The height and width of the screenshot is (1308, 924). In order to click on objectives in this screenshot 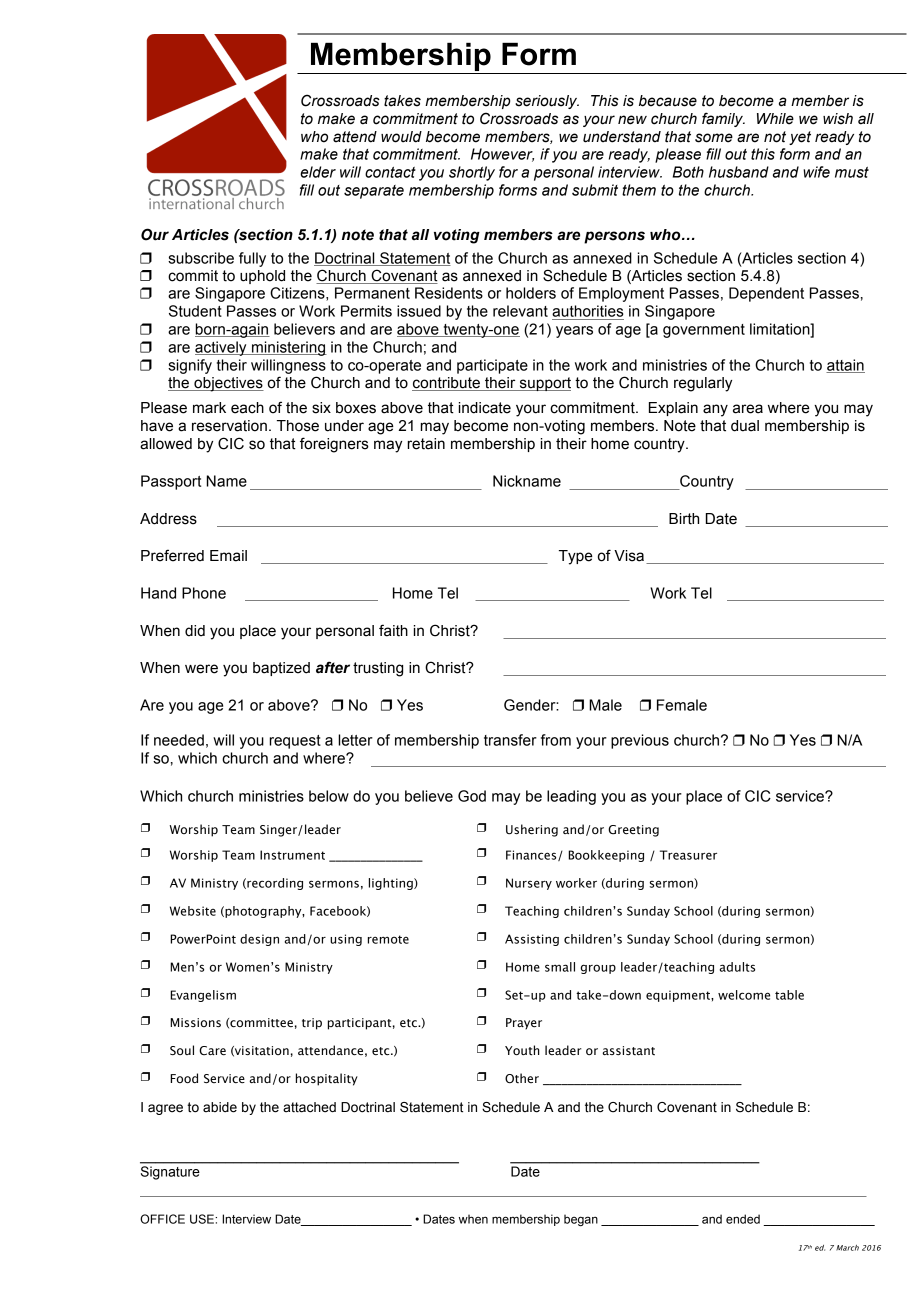, I will do `click(228, 384)`.
